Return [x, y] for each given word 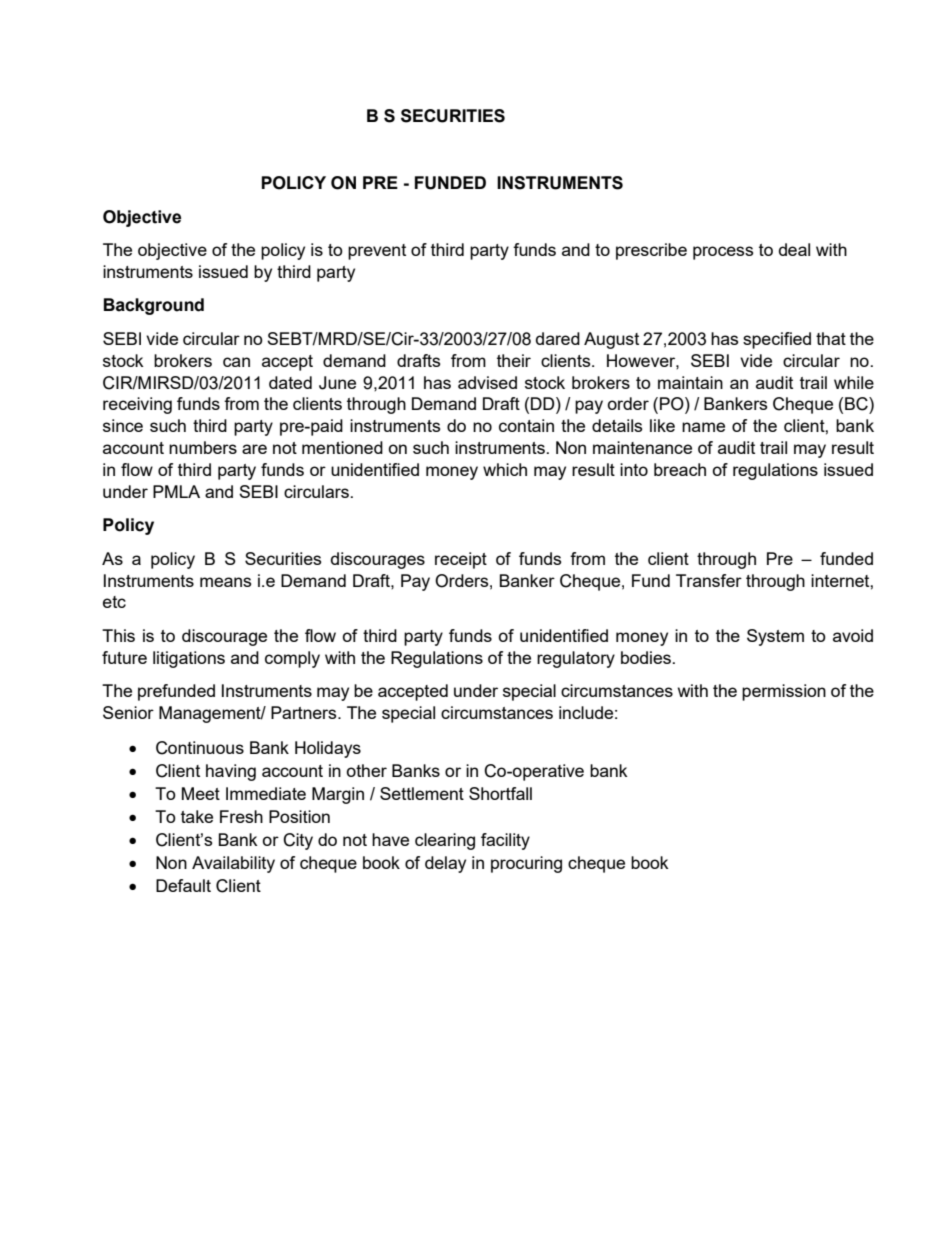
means [225, 582]
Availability [233, 864]
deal [794, 249]
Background [154, 306]
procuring [526, 864]
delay [445, 864]
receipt [461, 560]
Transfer [709, 580]
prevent [377, 252]
